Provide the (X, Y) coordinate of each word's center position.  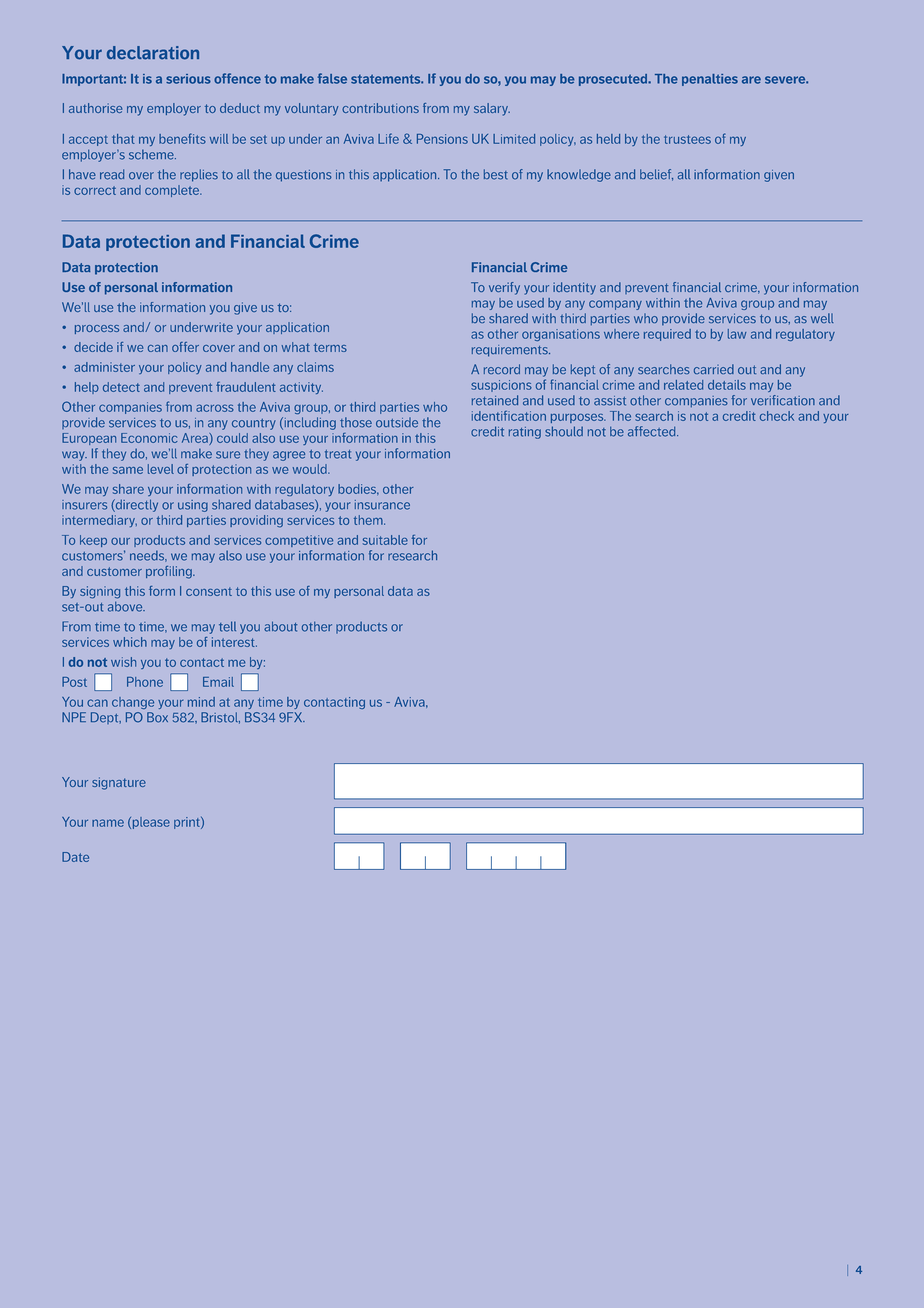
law (737, 334)
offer (185, 347)
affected (653, 431)
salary (492, 109)
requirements (511, 351)
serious (188, 79)
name (108, 823)
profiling (170, 572)
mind (201, 702)
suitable (385, 540)
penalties (710, 80)
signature (119, 783)
